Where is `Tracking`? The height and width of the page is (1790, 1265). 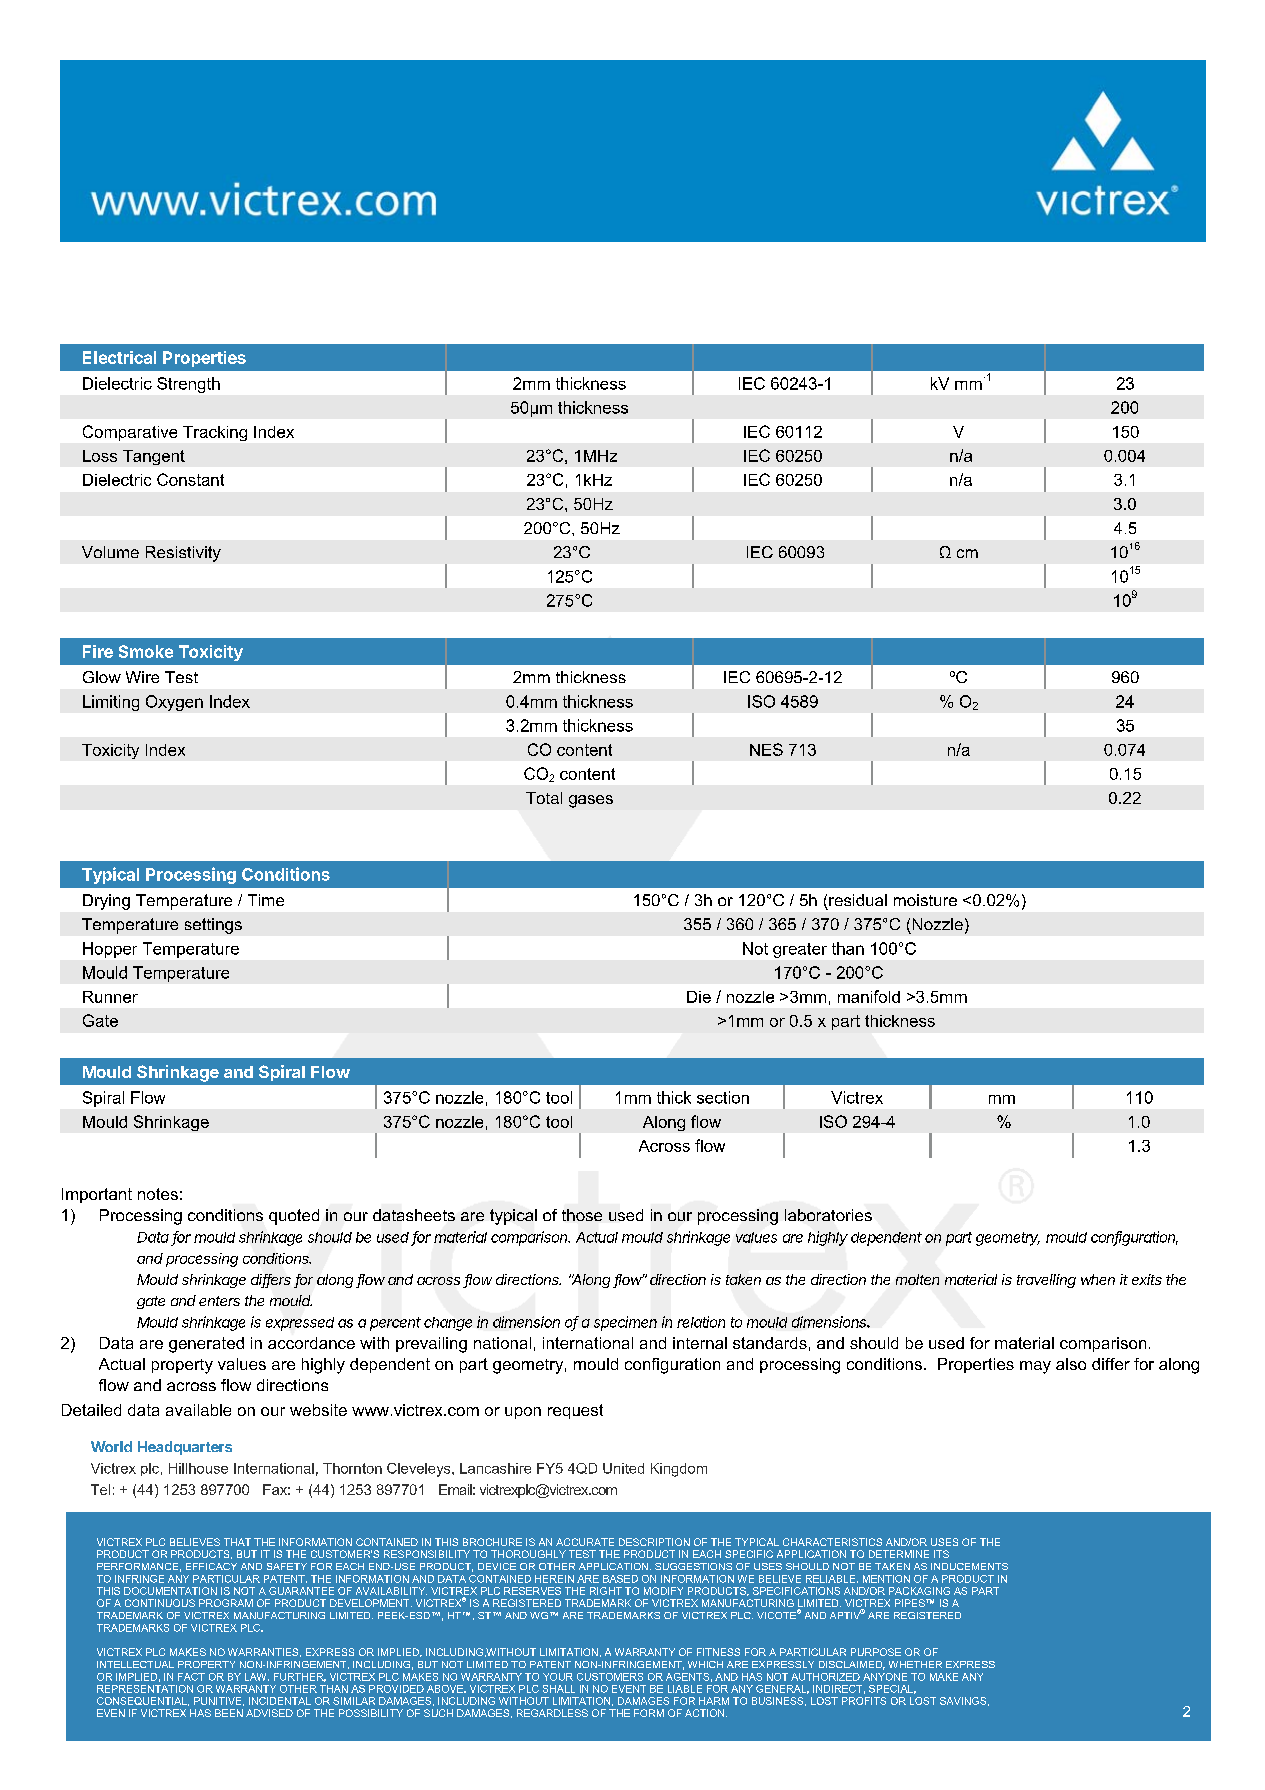
Tracking is located at coordinates (215, 433).
